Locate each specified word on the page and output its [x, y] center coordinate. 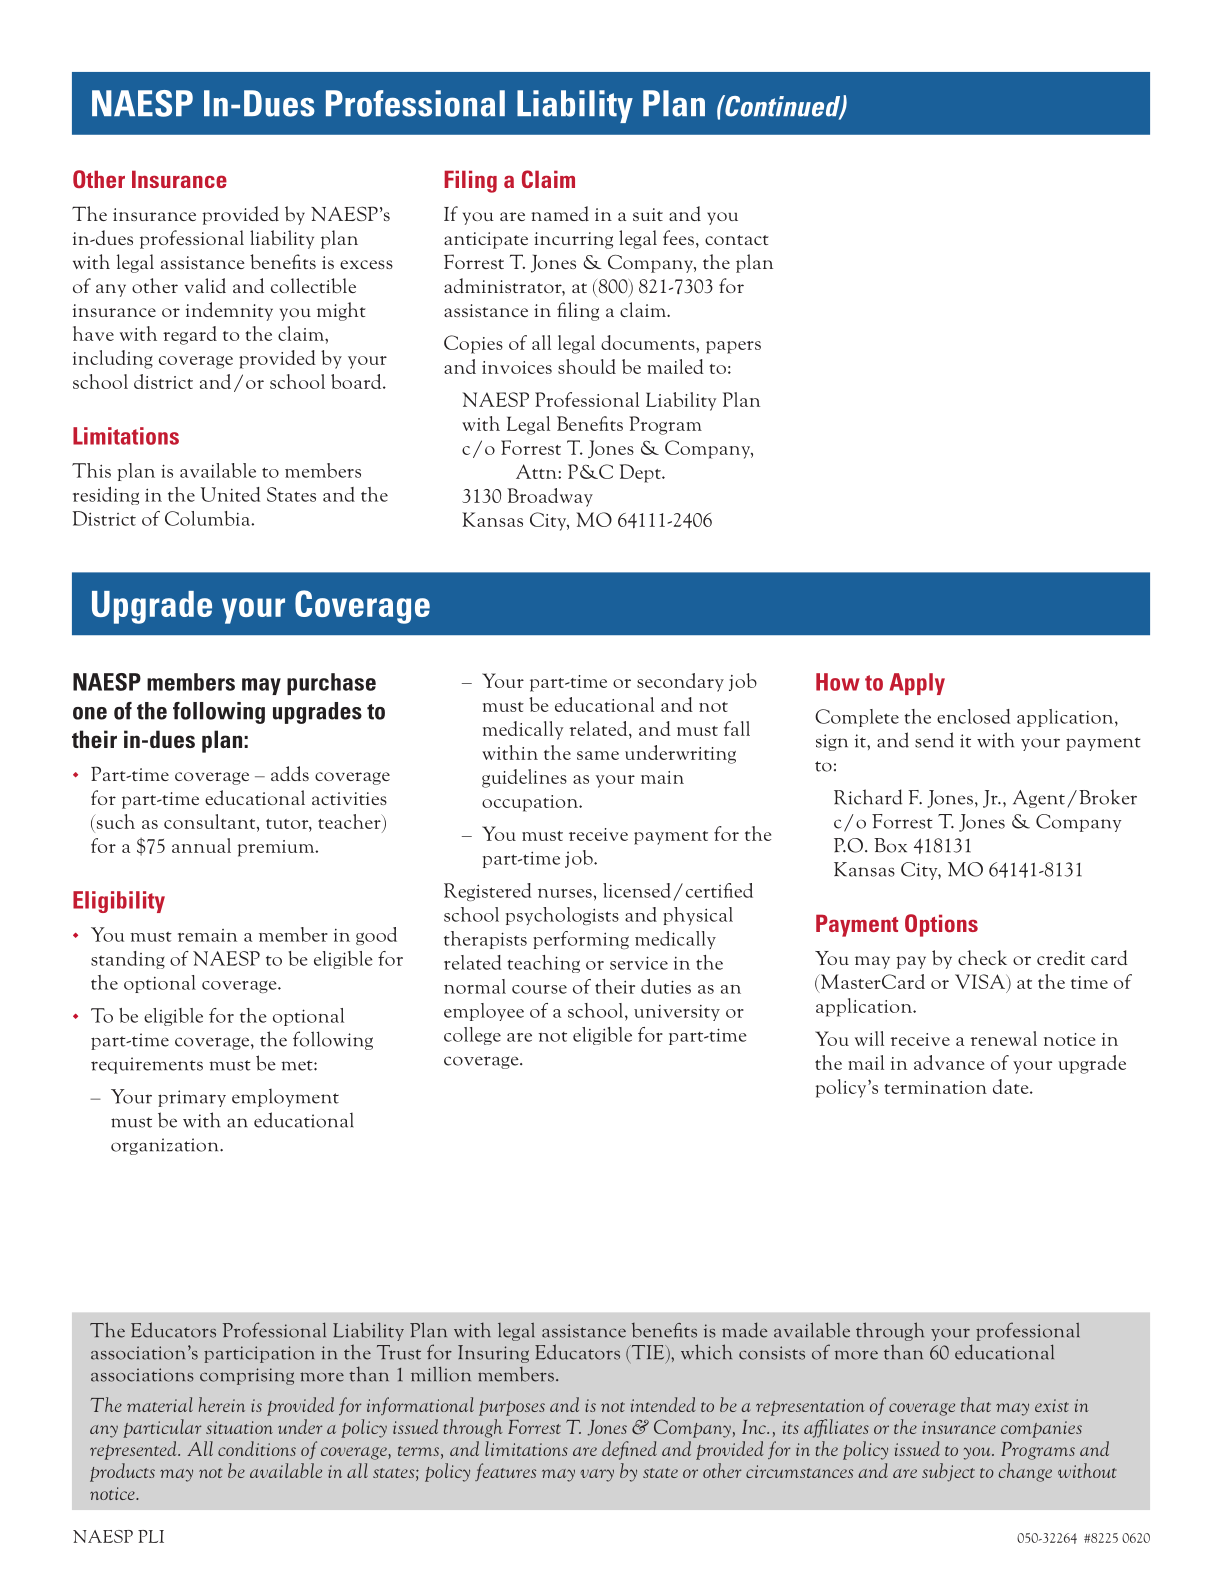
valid [205, 285]
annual [201, 845]
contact [737, 240]
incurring [573, 240]
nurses [565, 893]
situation [239, 1427]
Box [890, 845]
